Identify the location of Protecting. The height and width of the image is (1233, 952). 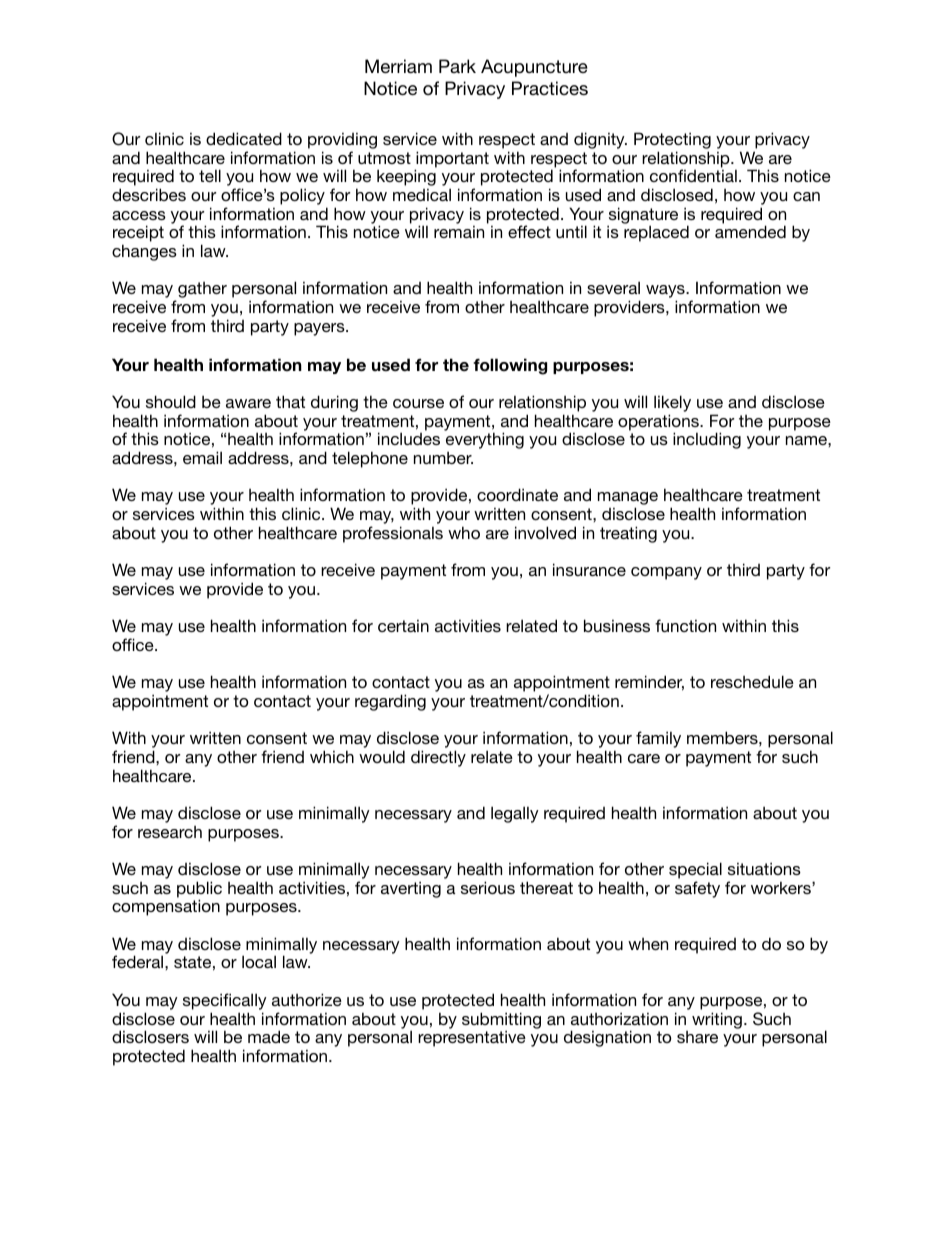
(672, 140).
